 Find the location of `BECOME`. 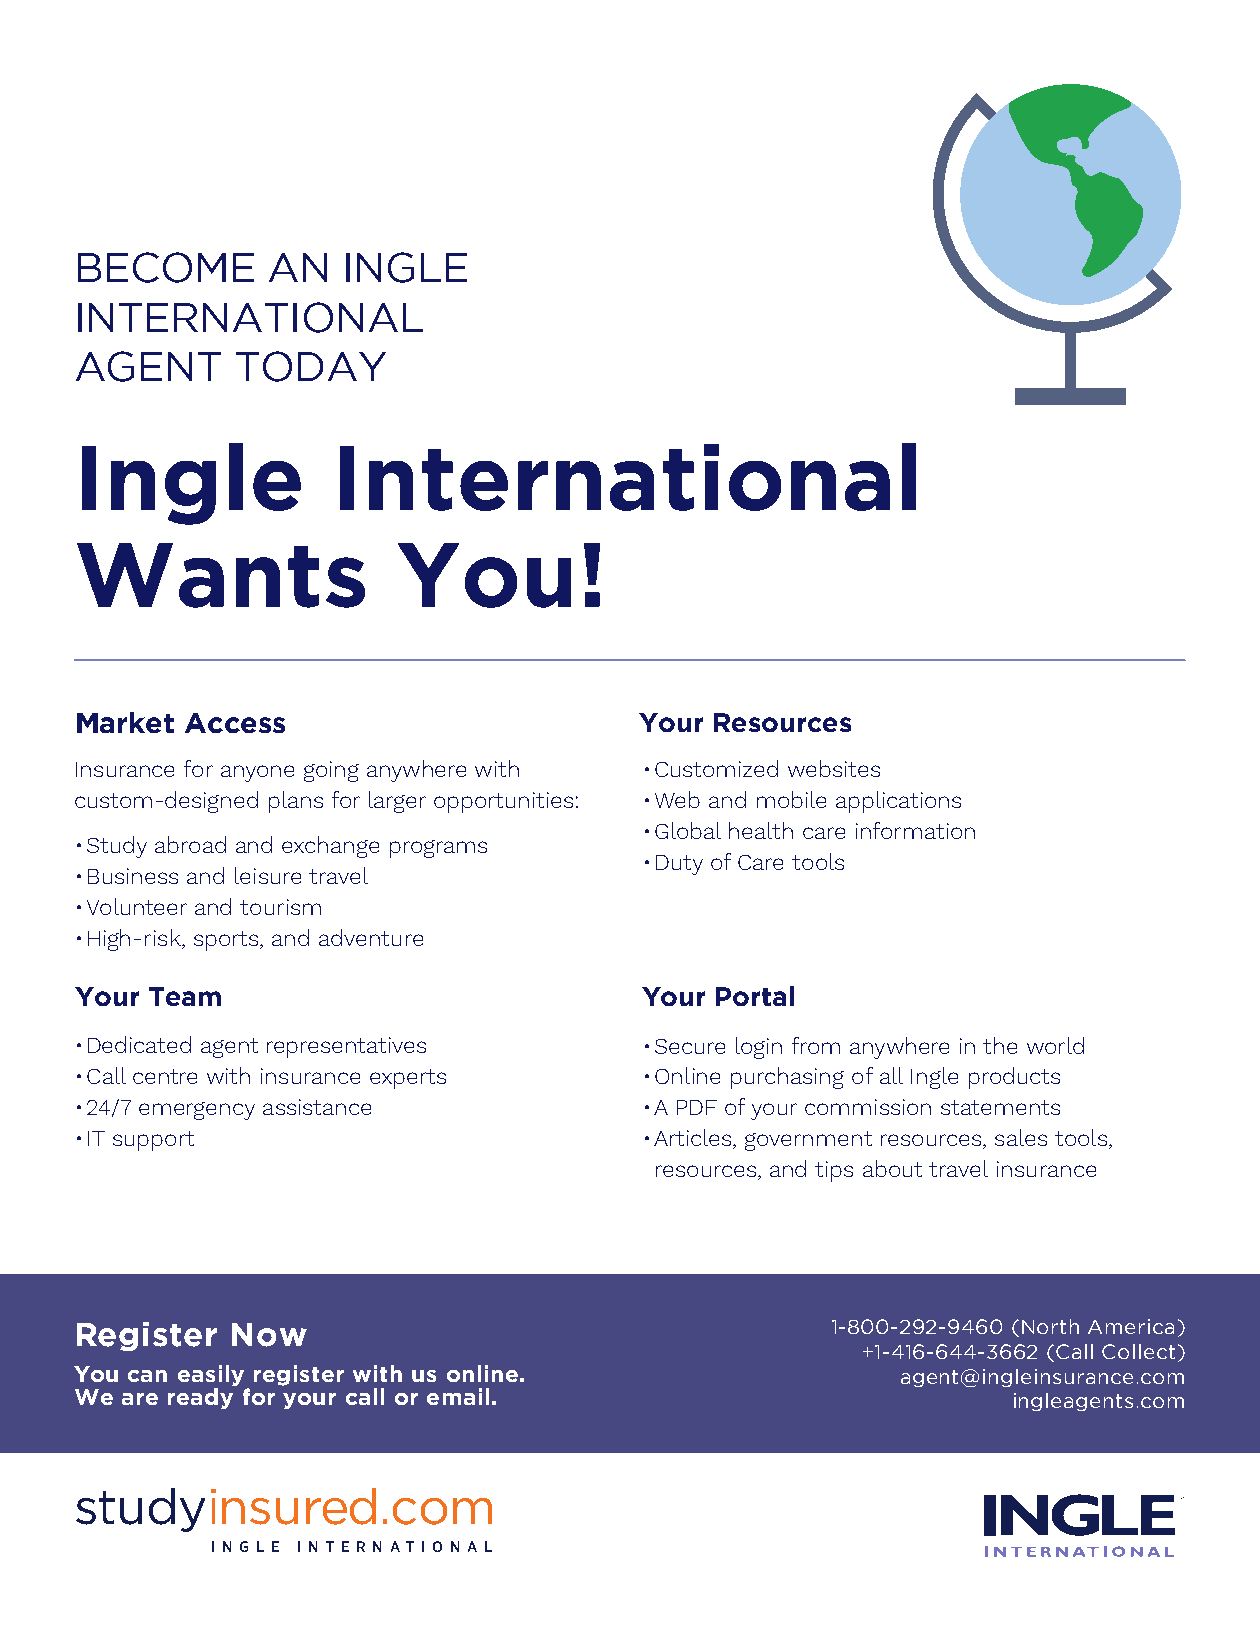

BECOME is located at coordinates (166, 267).
